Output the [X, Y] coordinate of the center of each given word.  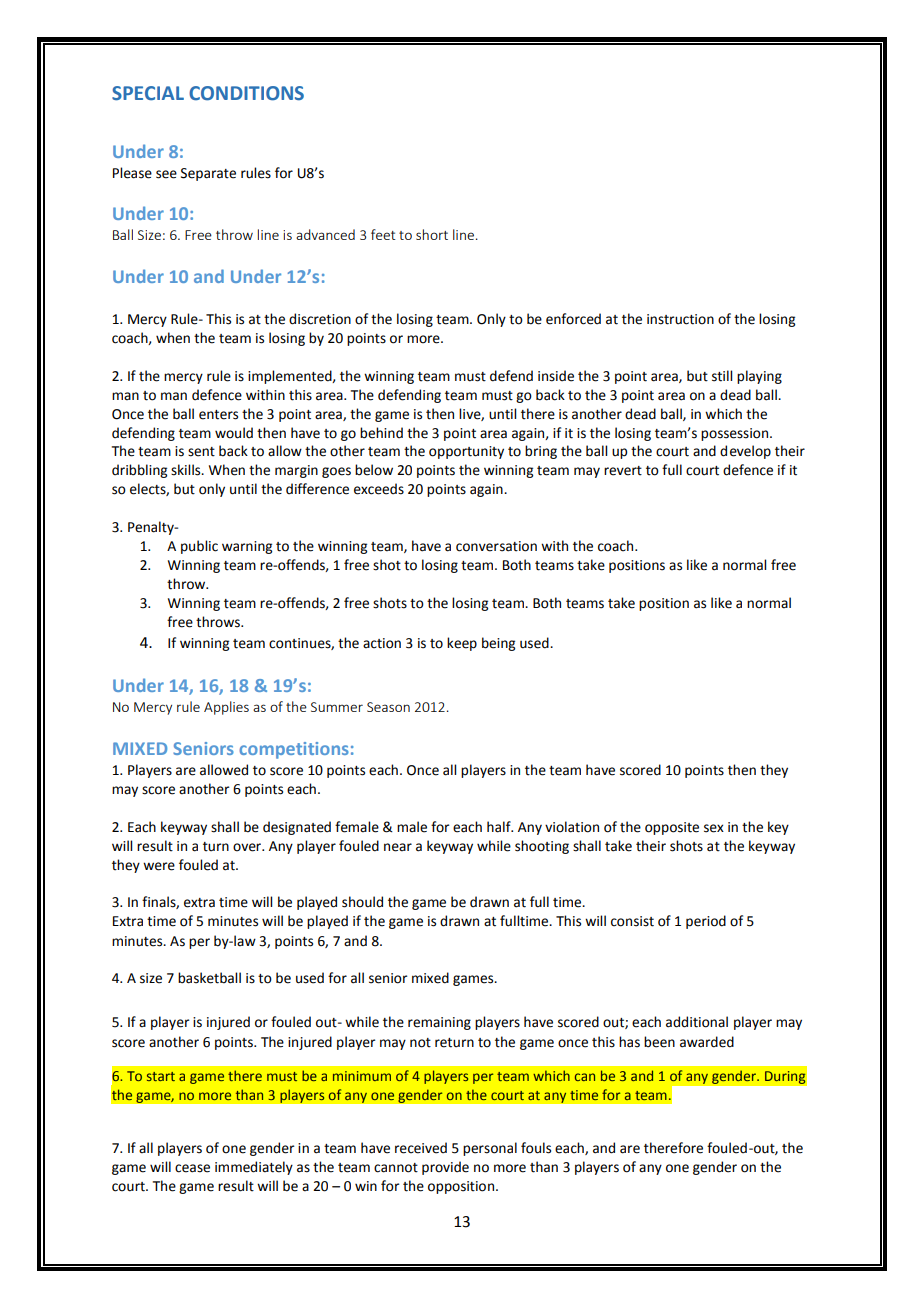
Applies [226, 708]
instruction [680, 319]
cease [192, 1168]
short [432, 234]
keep [462, 644]
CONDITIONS [246, 93]
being [498, 644]
